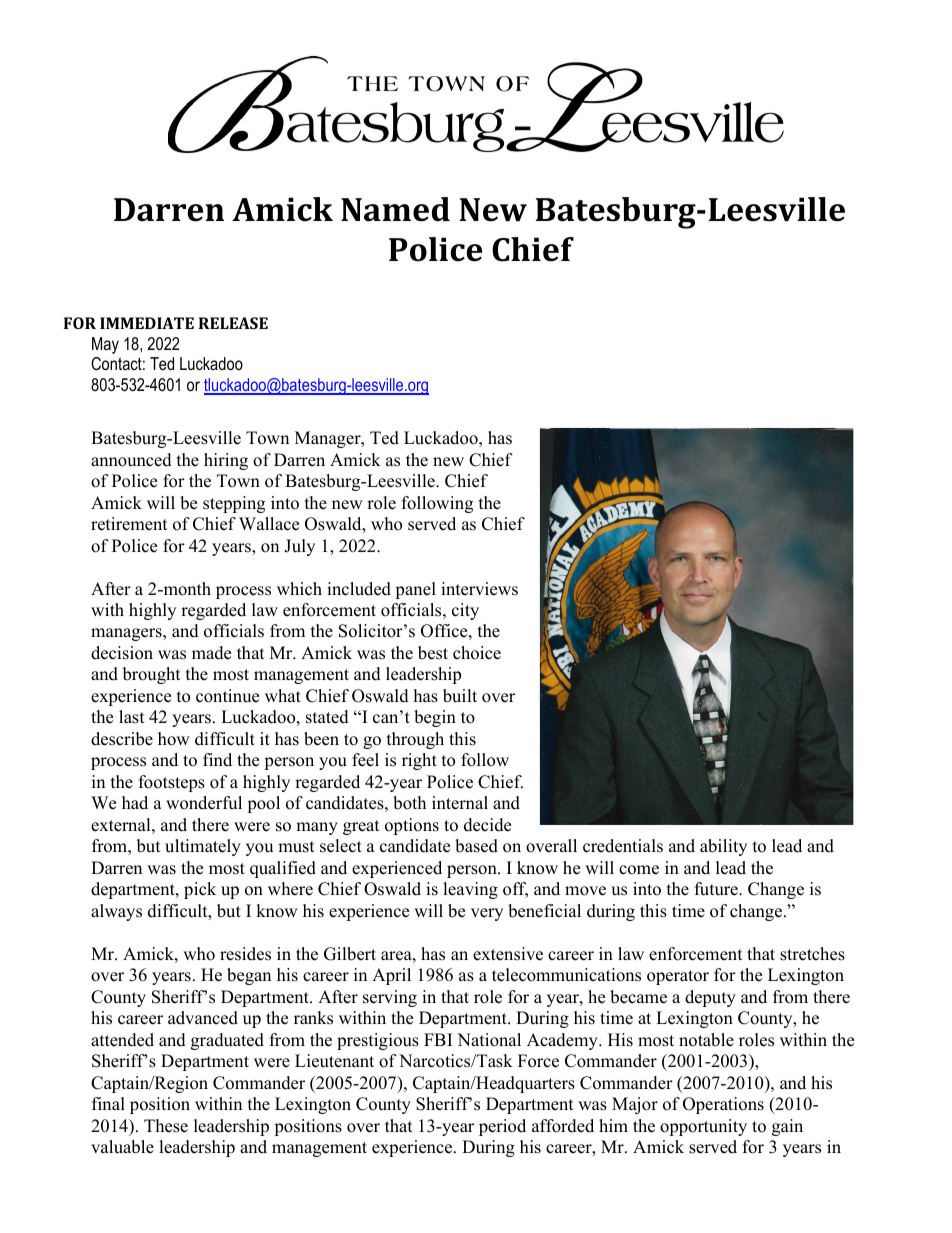  What do you see at coordinates (203, 847) in the screenshot?
I see `ultimately` at bounding box center [203, 847].
